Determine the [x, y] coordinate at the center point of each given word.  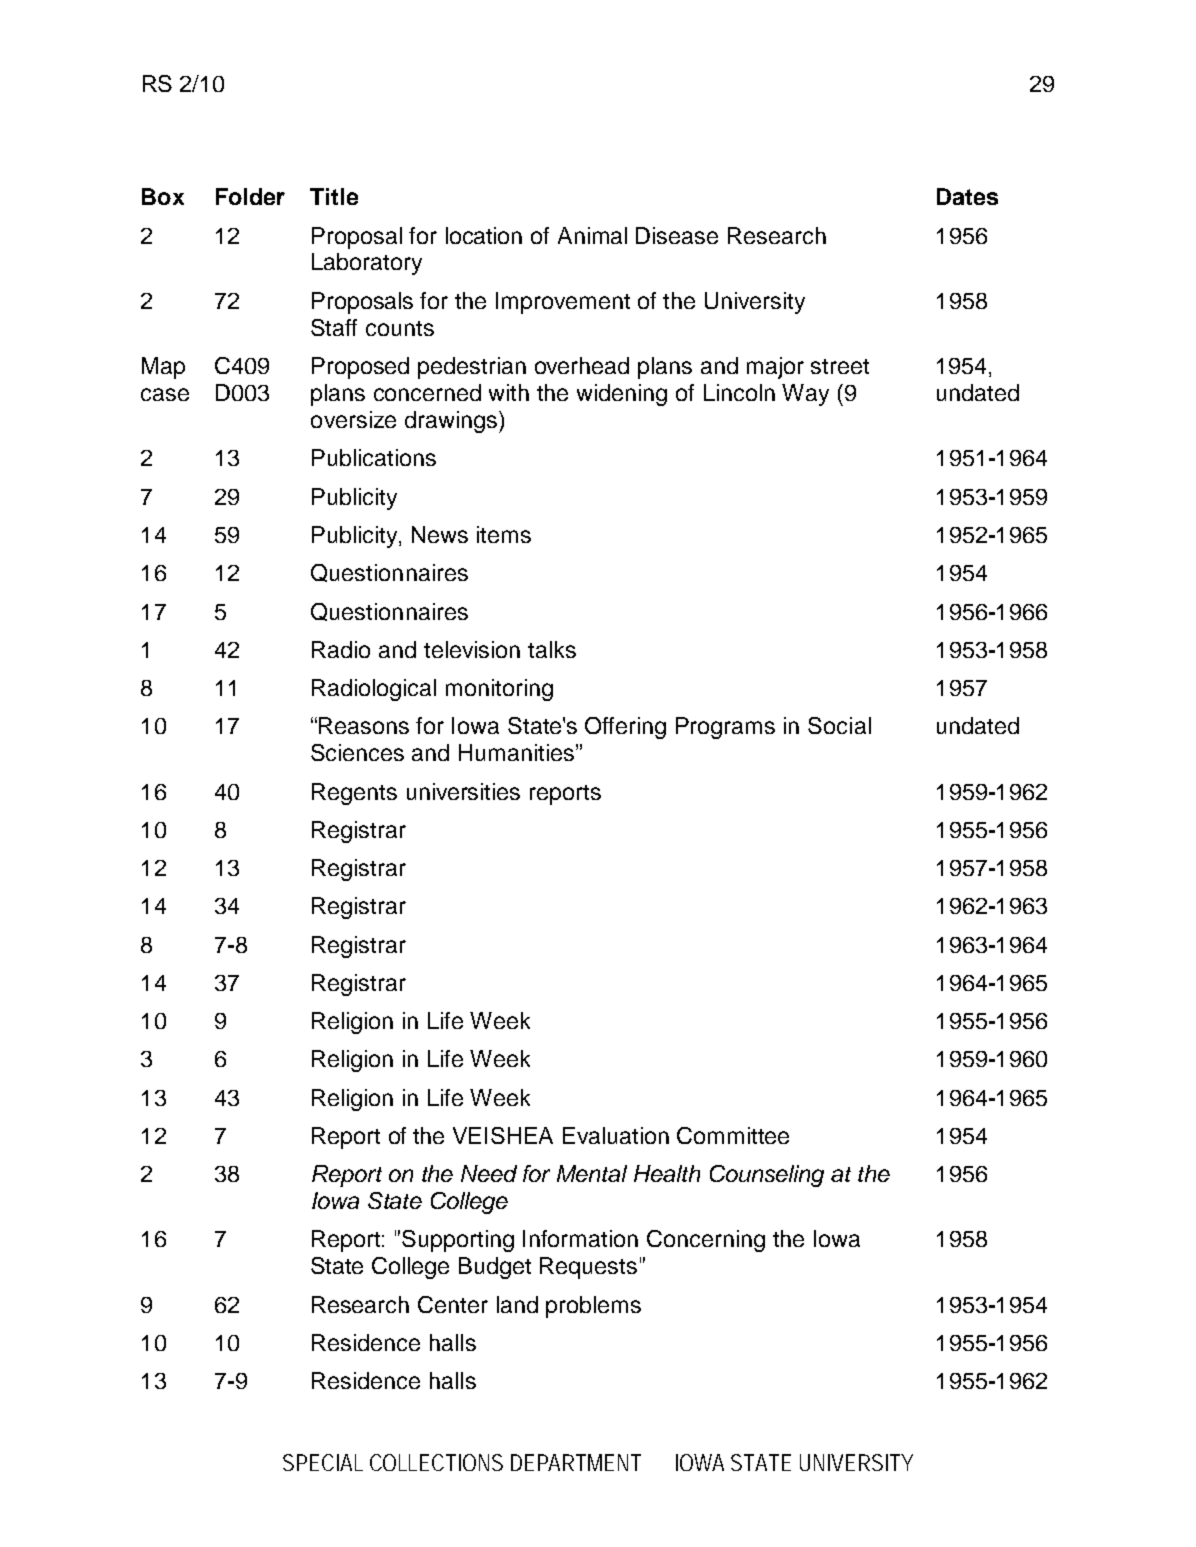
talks [552, 649]
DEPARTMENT [576, 1462]
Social [839, 725]
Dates [967, 196]
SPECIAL [323, 1462]
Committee [733, 1135]
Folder [250, 196]
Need [489, 1173]
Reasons [364, 725]
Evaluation [616, 1135]
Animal [592, 235]
